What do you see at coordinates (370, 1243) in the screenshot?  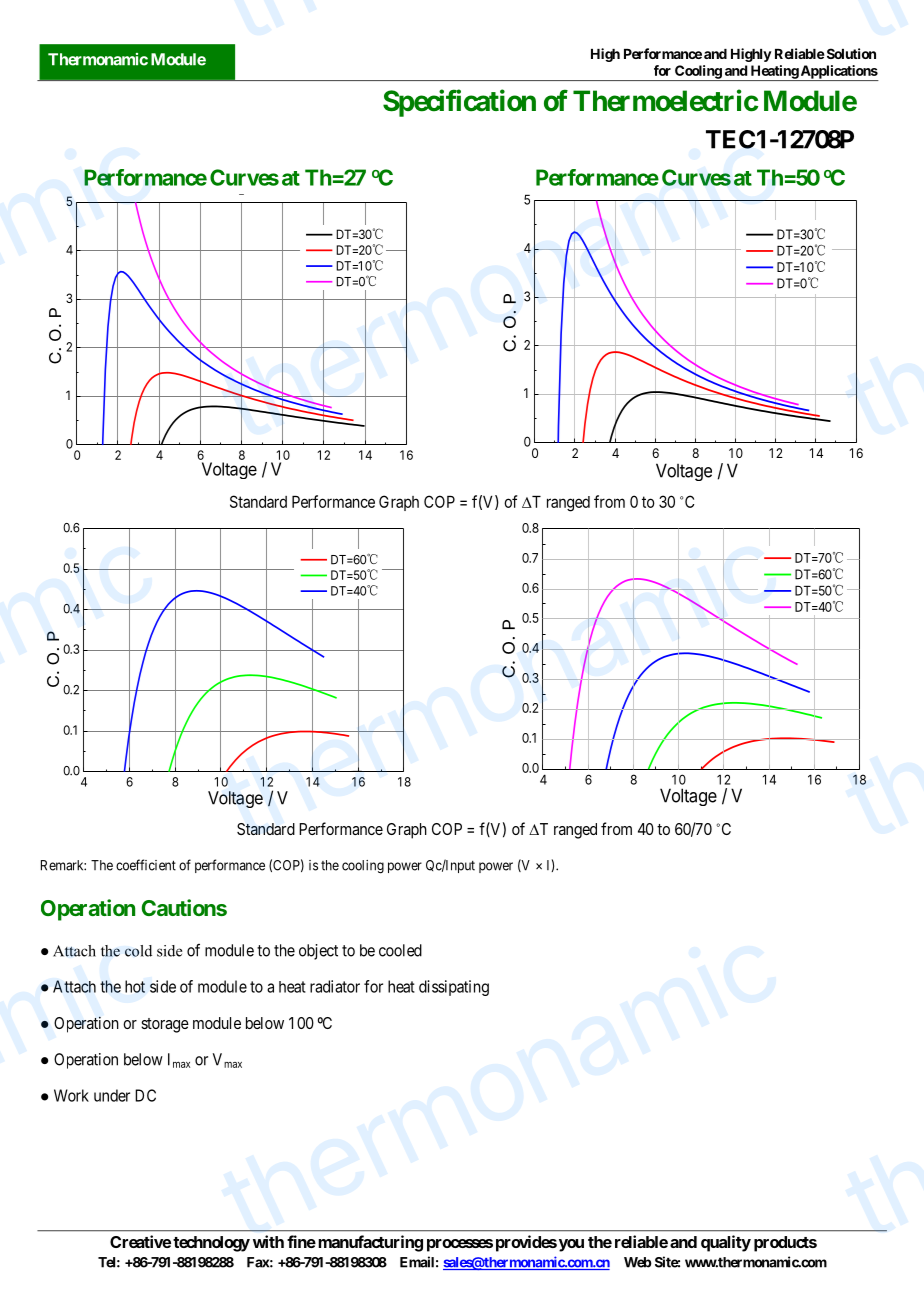 I see `manufacturing` at bounding box center [370, 1243].
